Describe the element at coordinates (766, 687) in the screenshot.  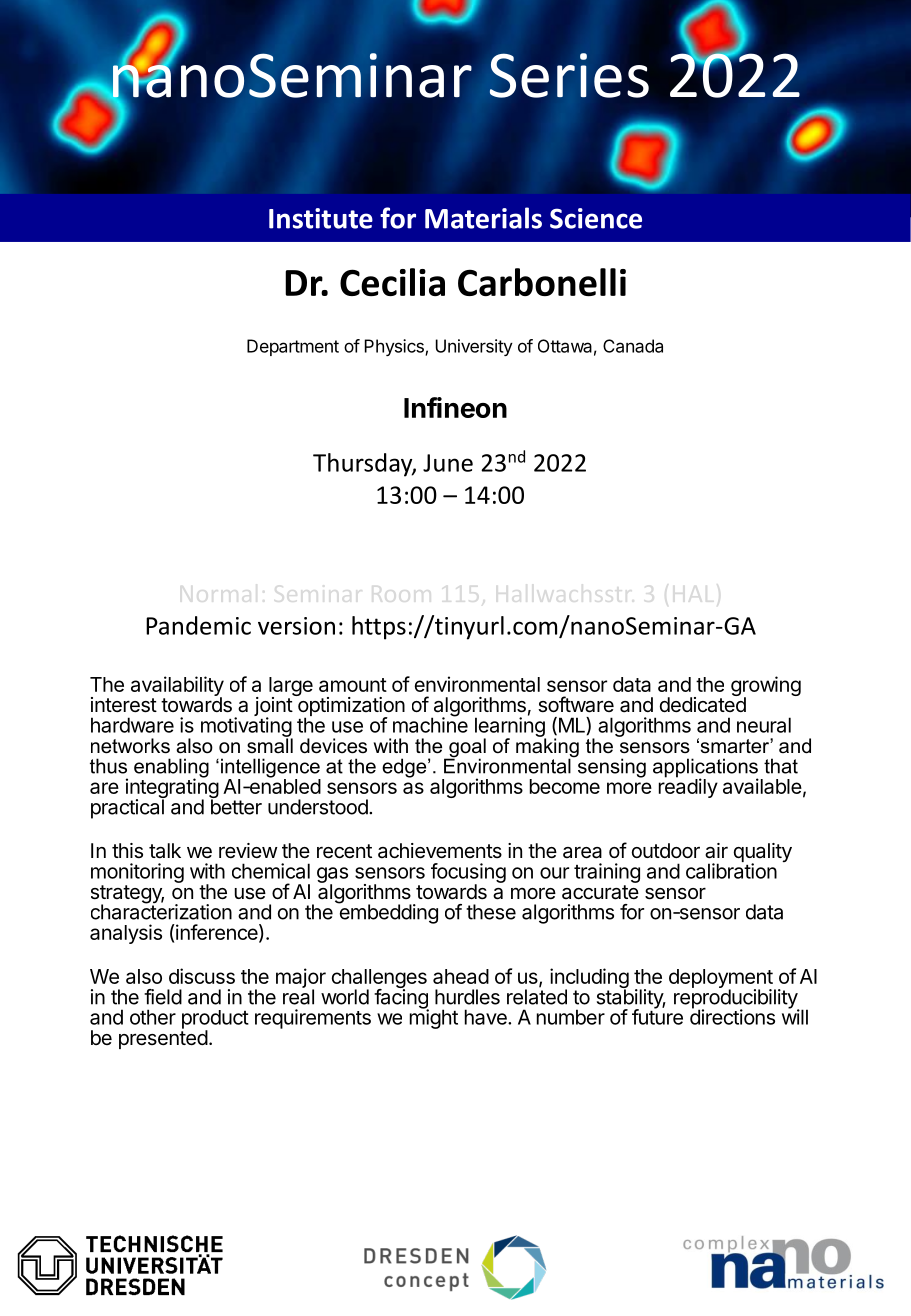
I see `growing` at that location.
